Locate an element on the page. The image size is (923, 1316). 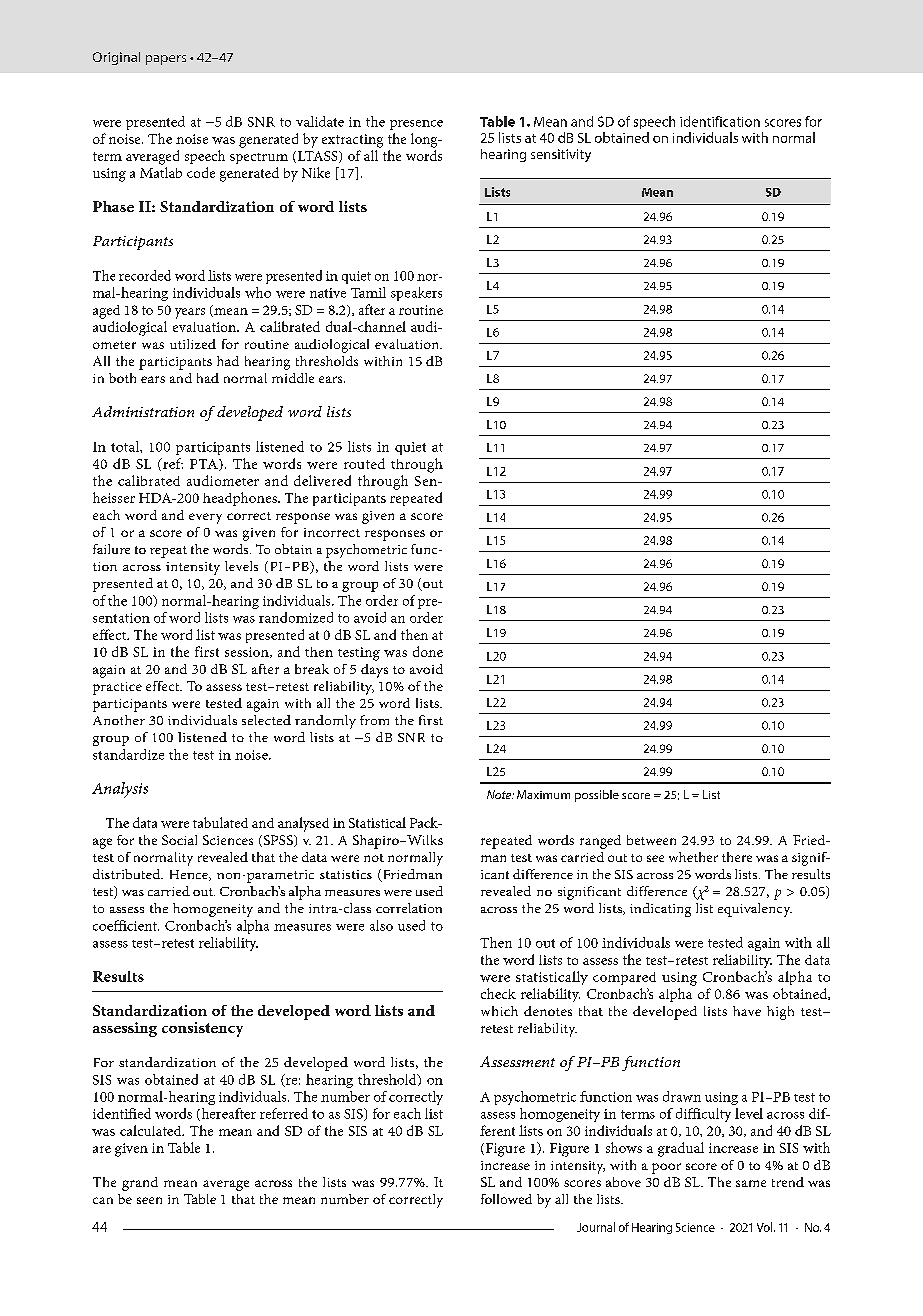
possible is located at coordinates (597, 796).
